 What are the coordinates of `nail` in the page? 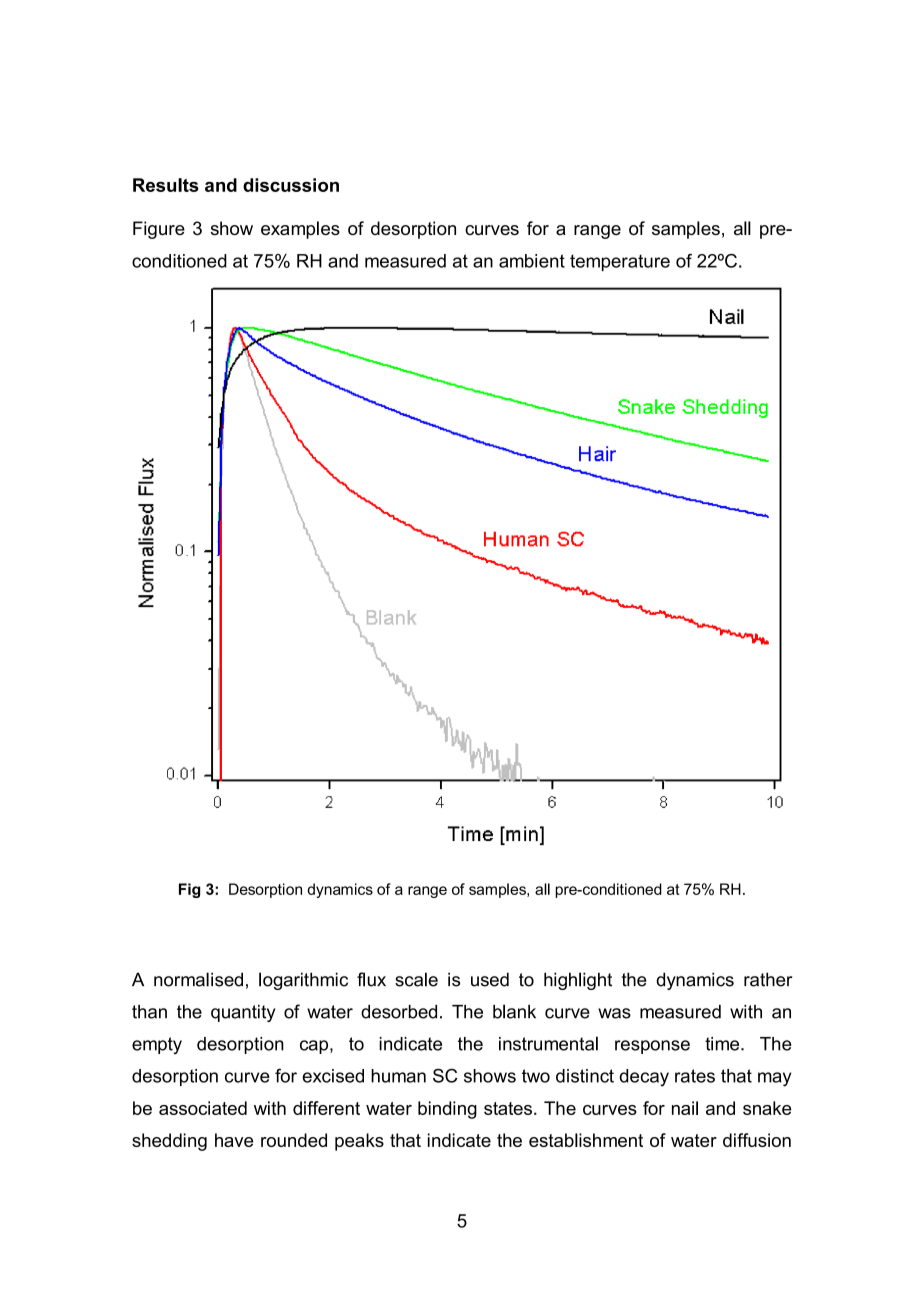 It's located at (685, 1108).
